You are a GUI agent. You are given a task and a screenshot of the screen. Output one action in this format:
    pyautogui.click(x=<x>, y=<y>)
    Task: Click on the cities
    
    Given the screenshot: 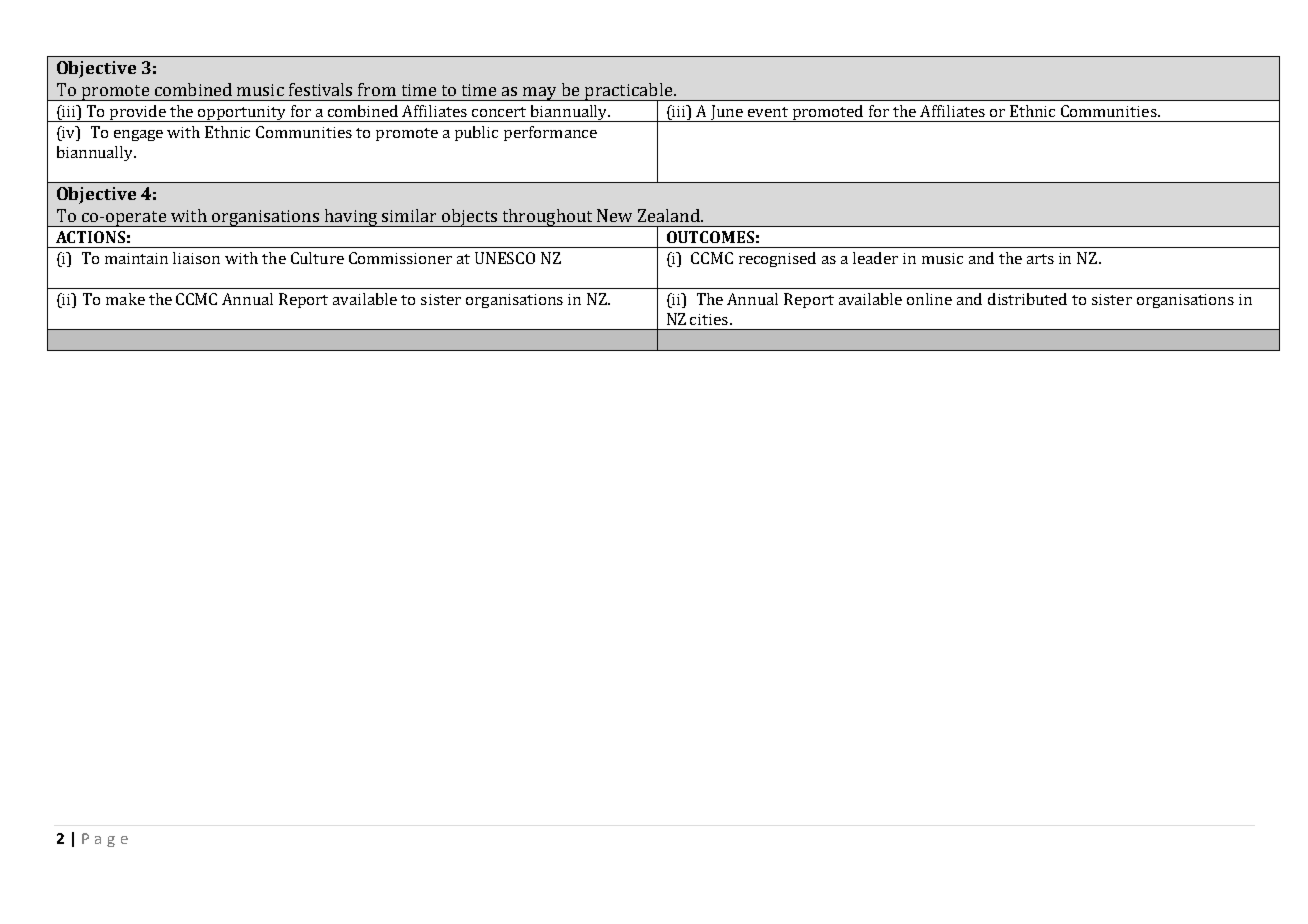 What is the action you would take?
    pyautogui.click(x=709, y=319)
